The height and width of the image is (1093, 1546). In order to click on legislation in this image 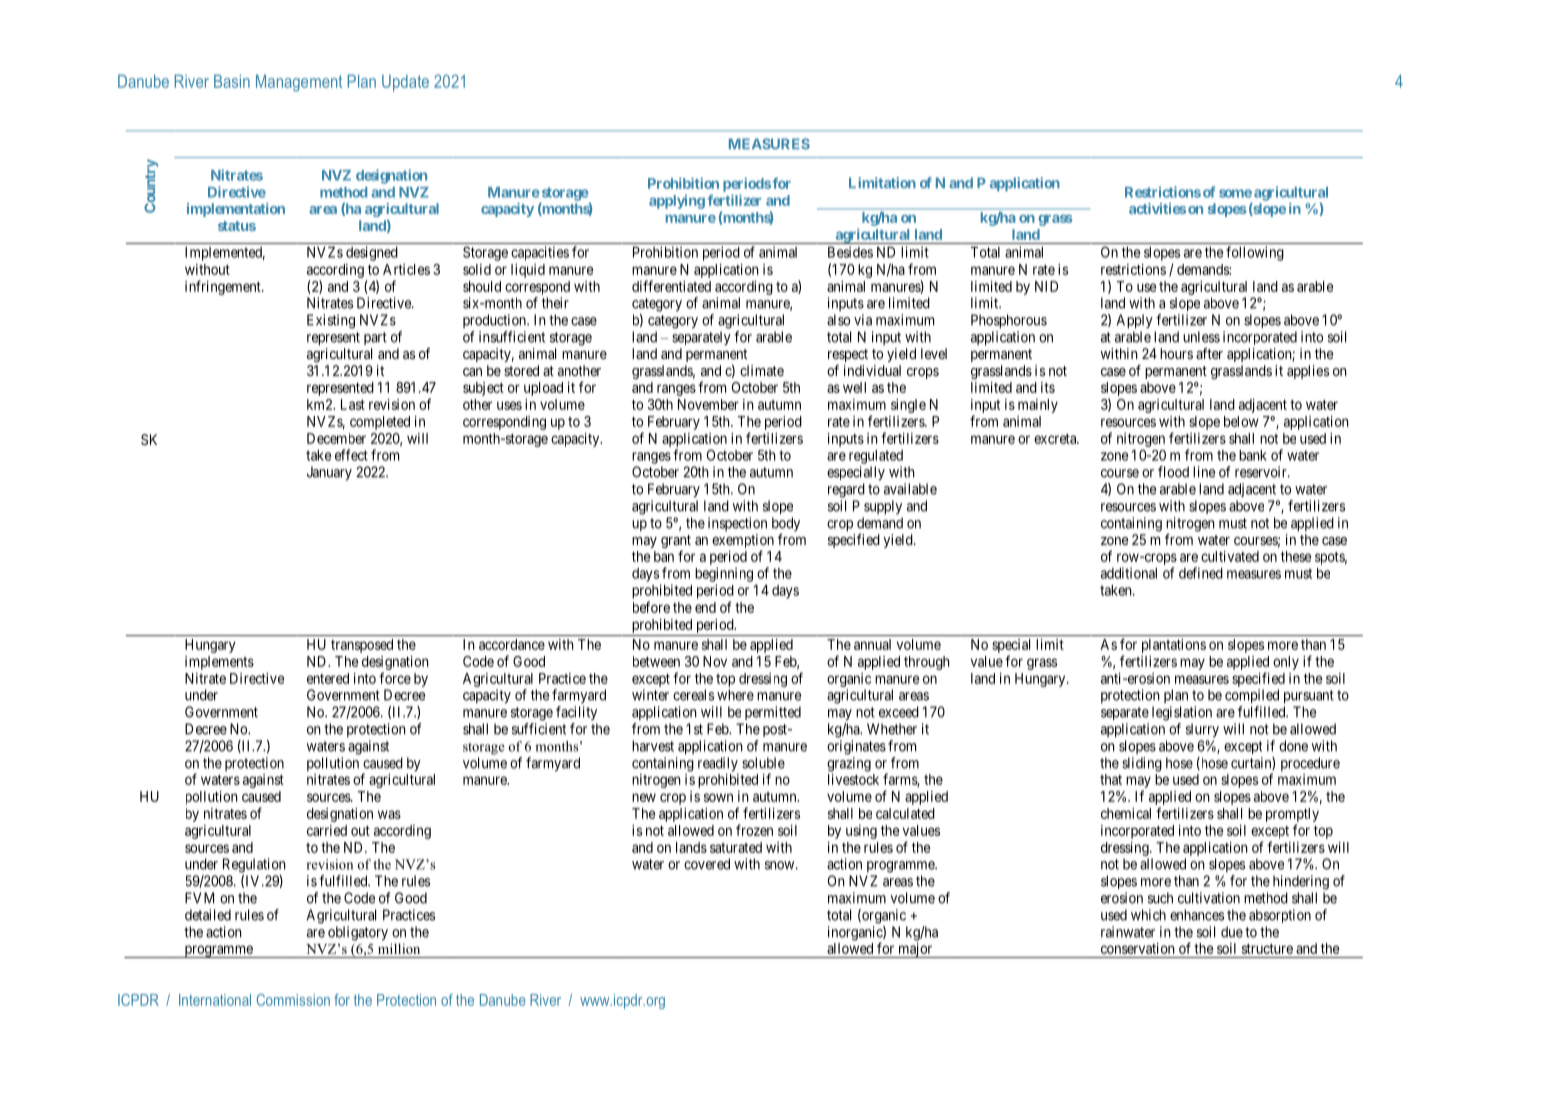, I will do `click(1182, 713)`.
